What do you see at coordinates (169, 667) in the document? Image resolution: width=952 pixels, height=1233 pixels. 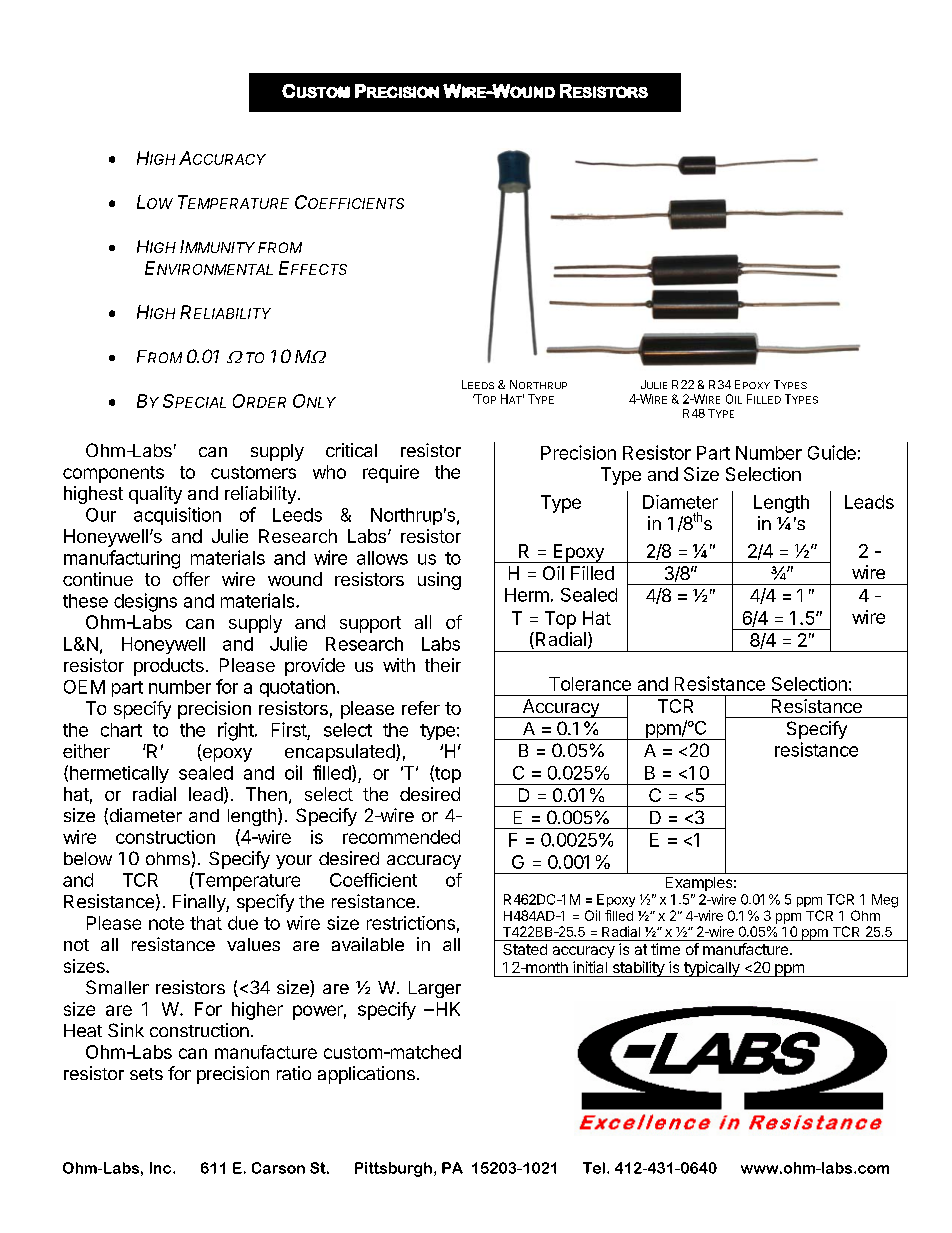 I see `products` at bounding box center [169, 667].
